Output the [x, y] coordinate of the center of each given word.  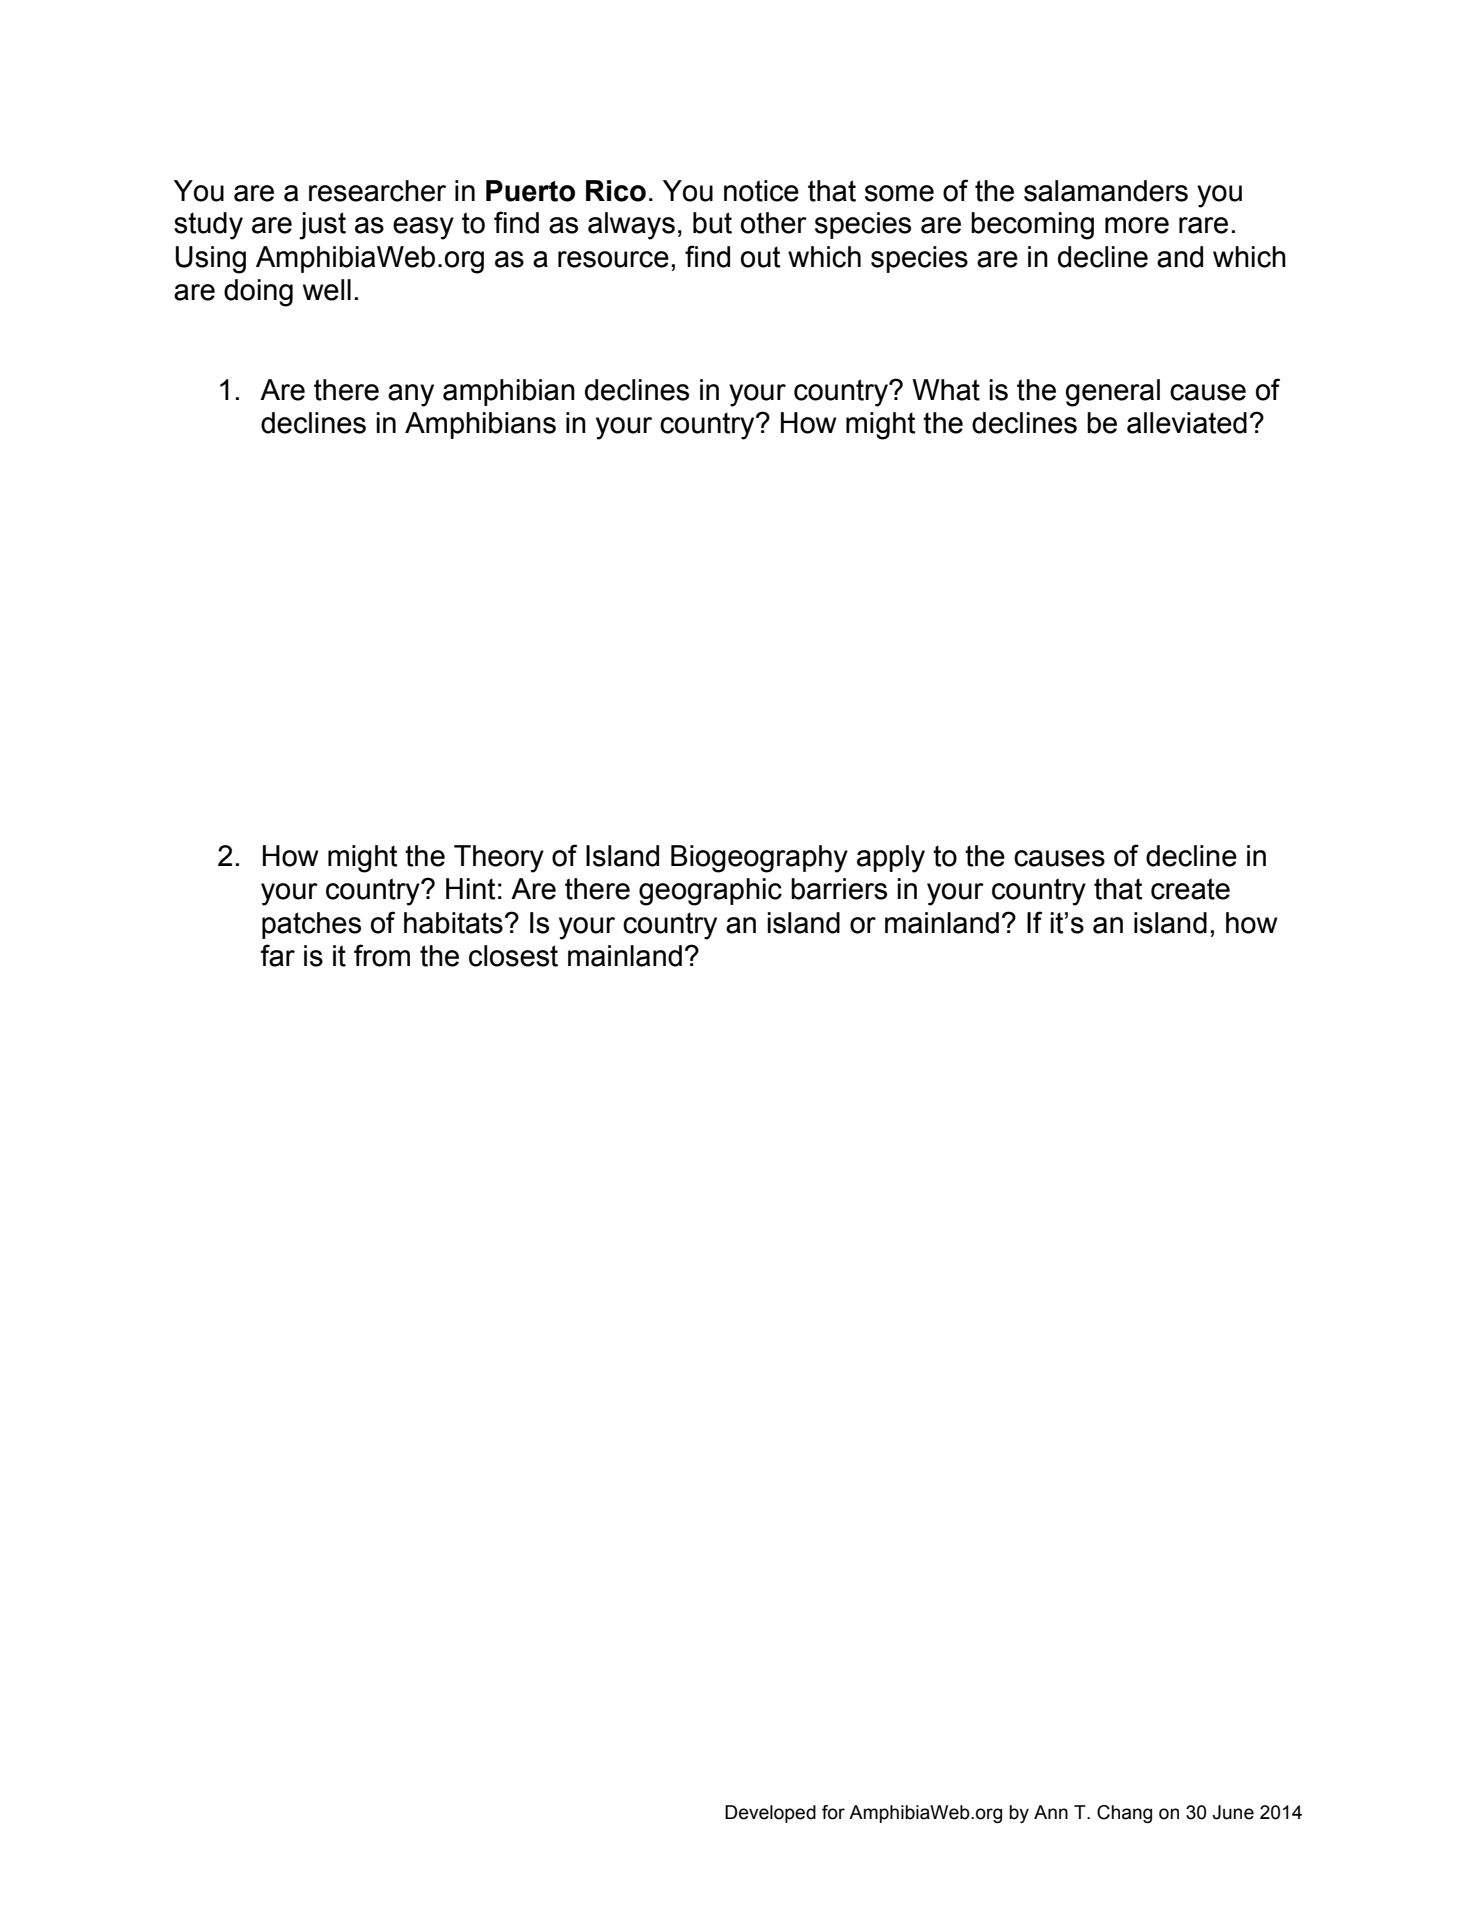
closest [513, 956]
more [1137, 225]
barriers [839, 889]
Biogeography [759, 859]
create [1190, 889]
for [833, 1812]
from [382, 955]
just [322, 226]
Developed [770, 1814]
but [712, 223]
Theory [499, 859]
